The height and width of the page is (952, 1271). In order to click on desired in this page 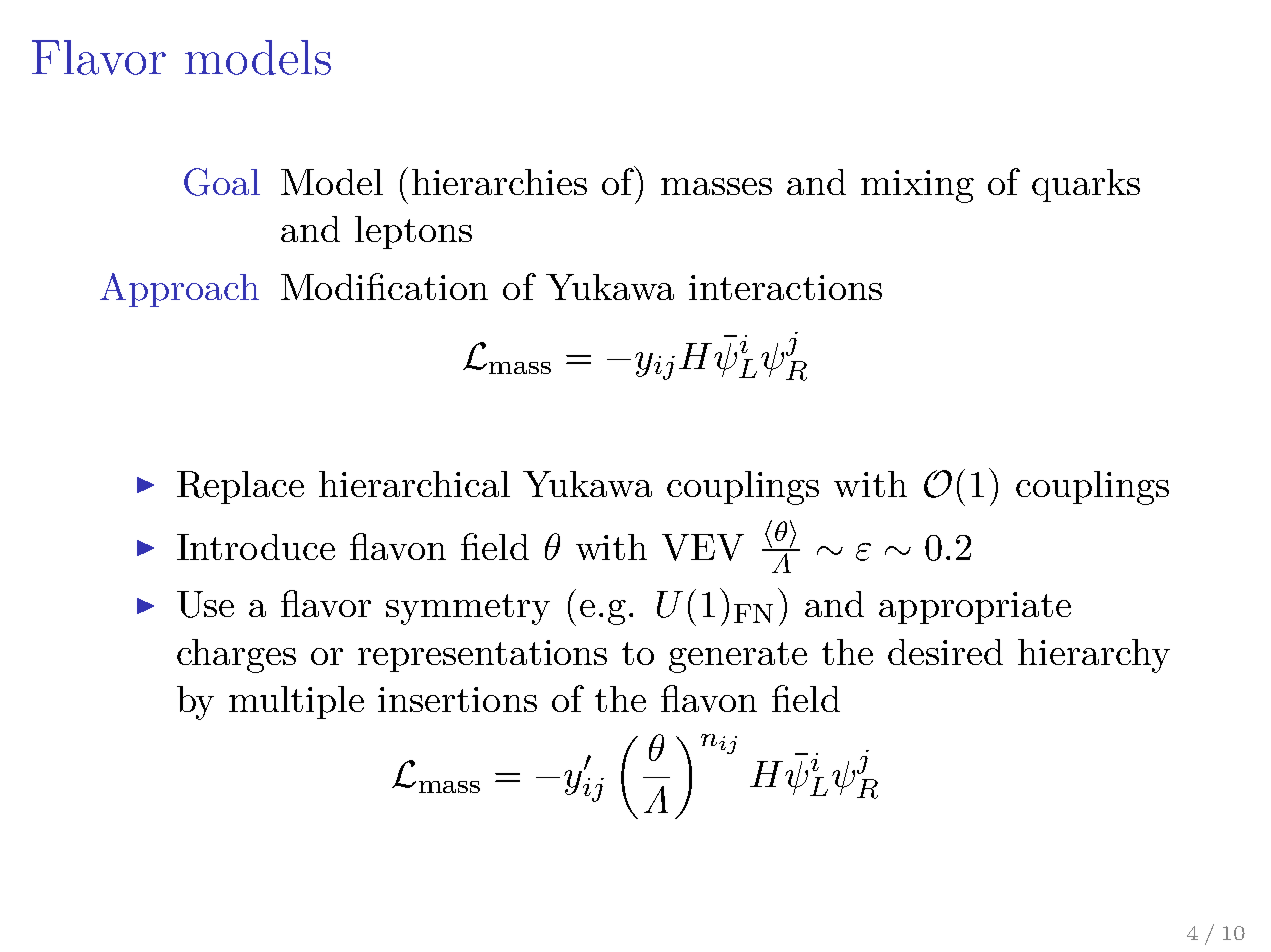, I will do `click(945, 652)`.
